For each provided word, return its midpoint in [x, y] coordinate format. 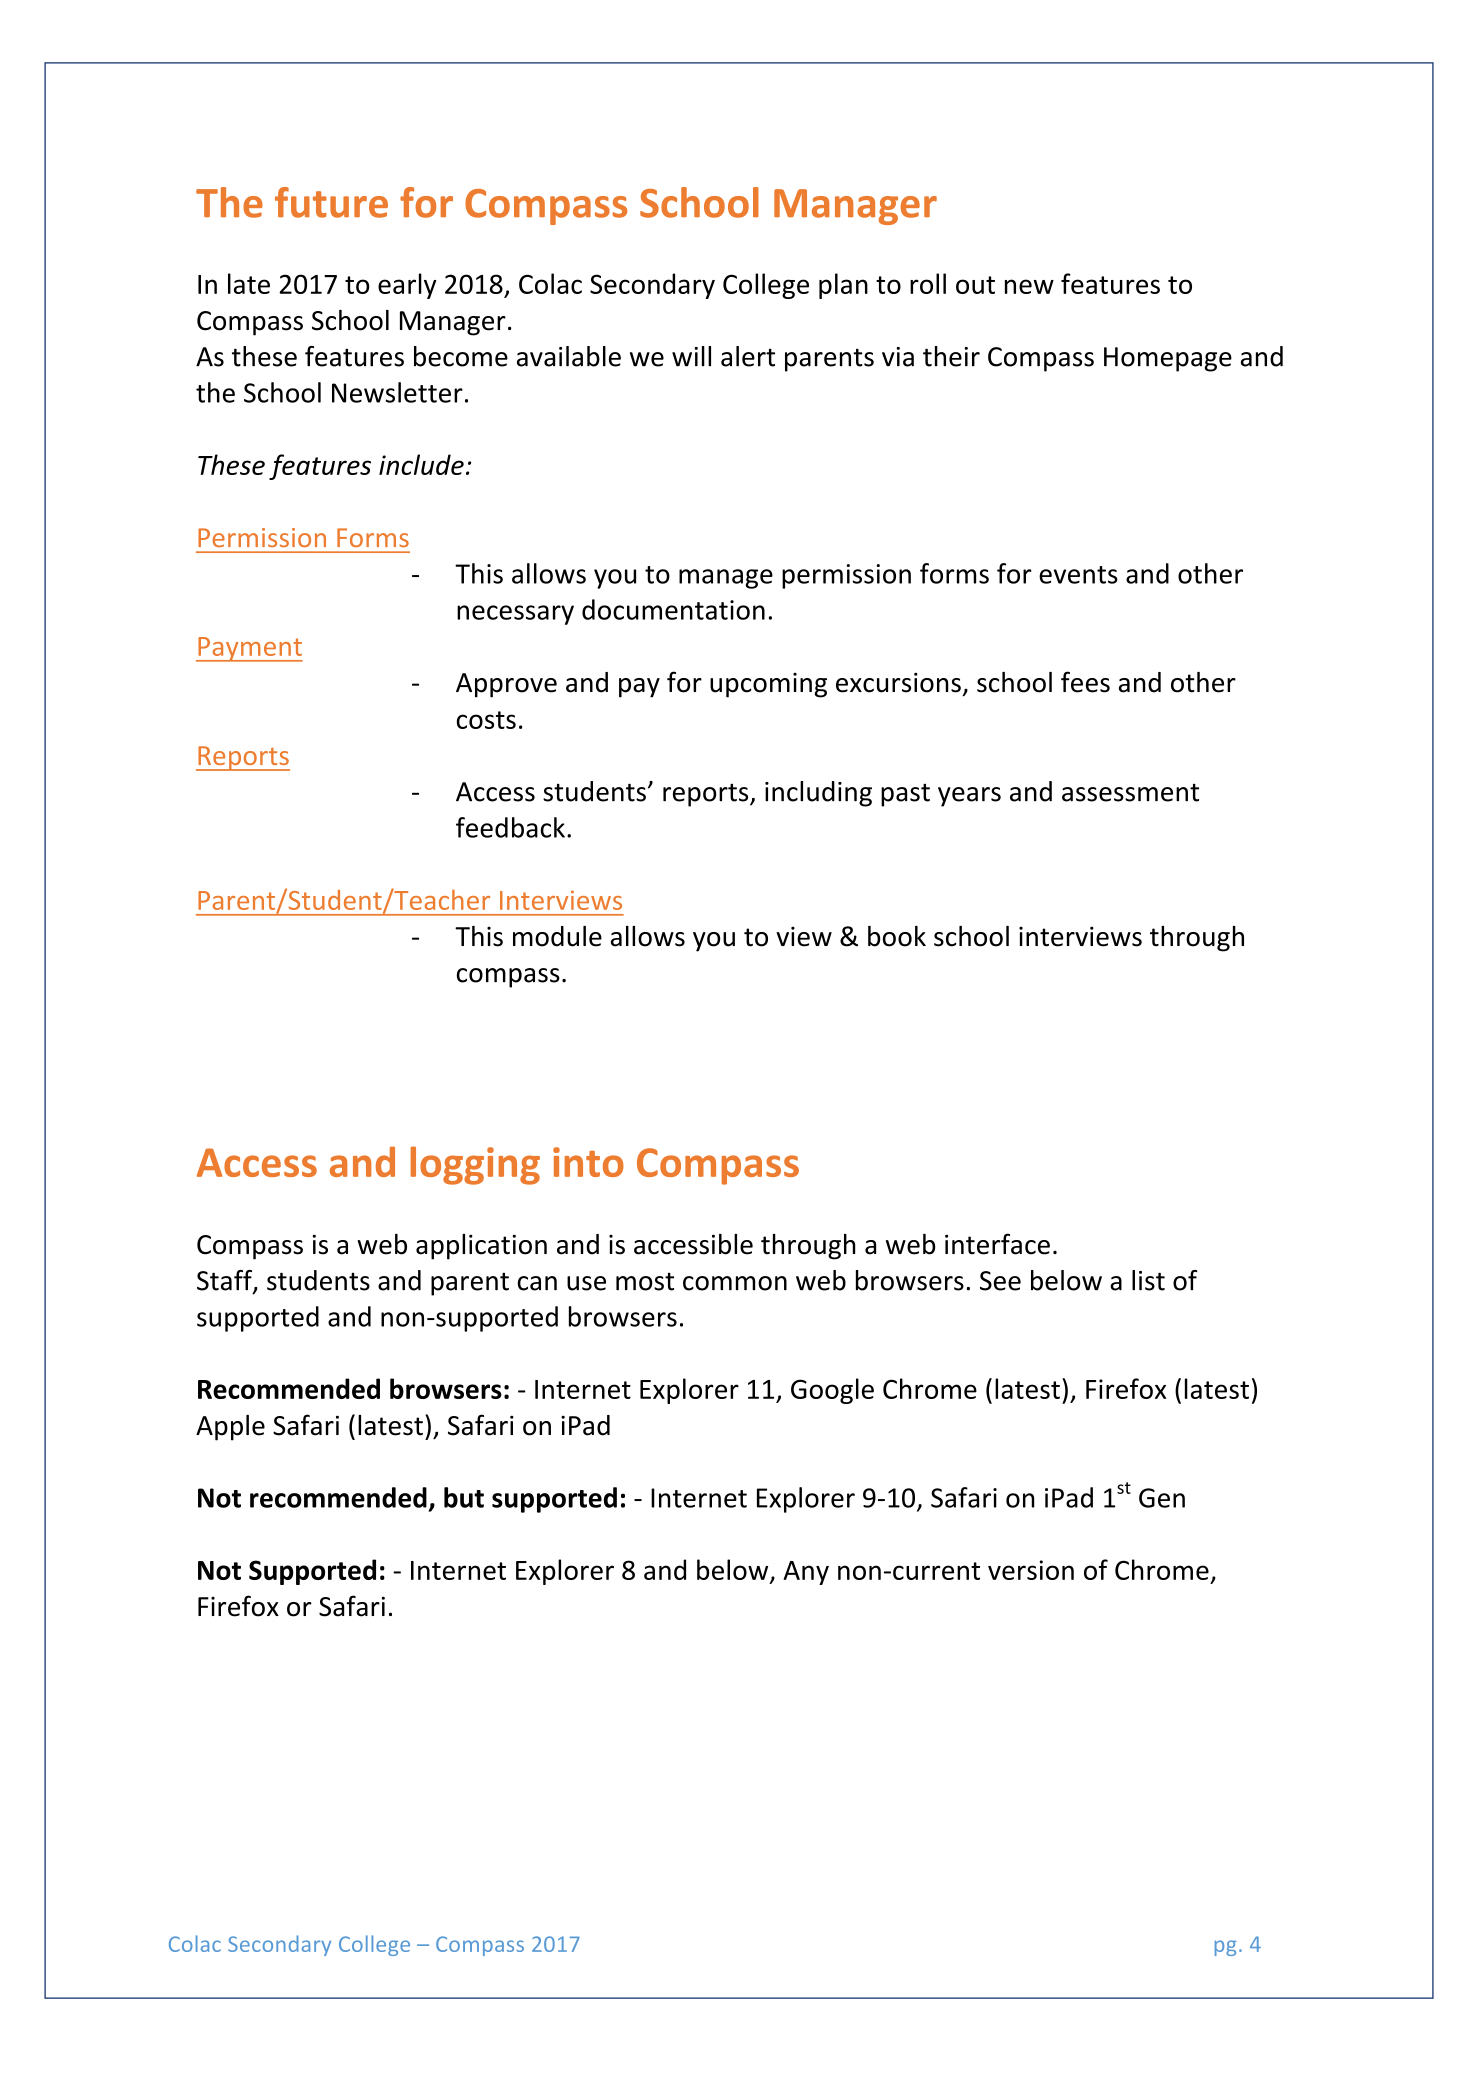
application [481, 1247]
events [1078, 575]
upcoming [768, 685]
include [421, 464]
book [897, 936]
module [557, 936]
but [464, 1497]
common [735, 1283]
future [331, 202]
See [1000, 1281]
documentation [673, 609]
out [975, 285]
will [691, 356]
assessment [1130, 793]
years [969, 797]
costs [486, 720]
